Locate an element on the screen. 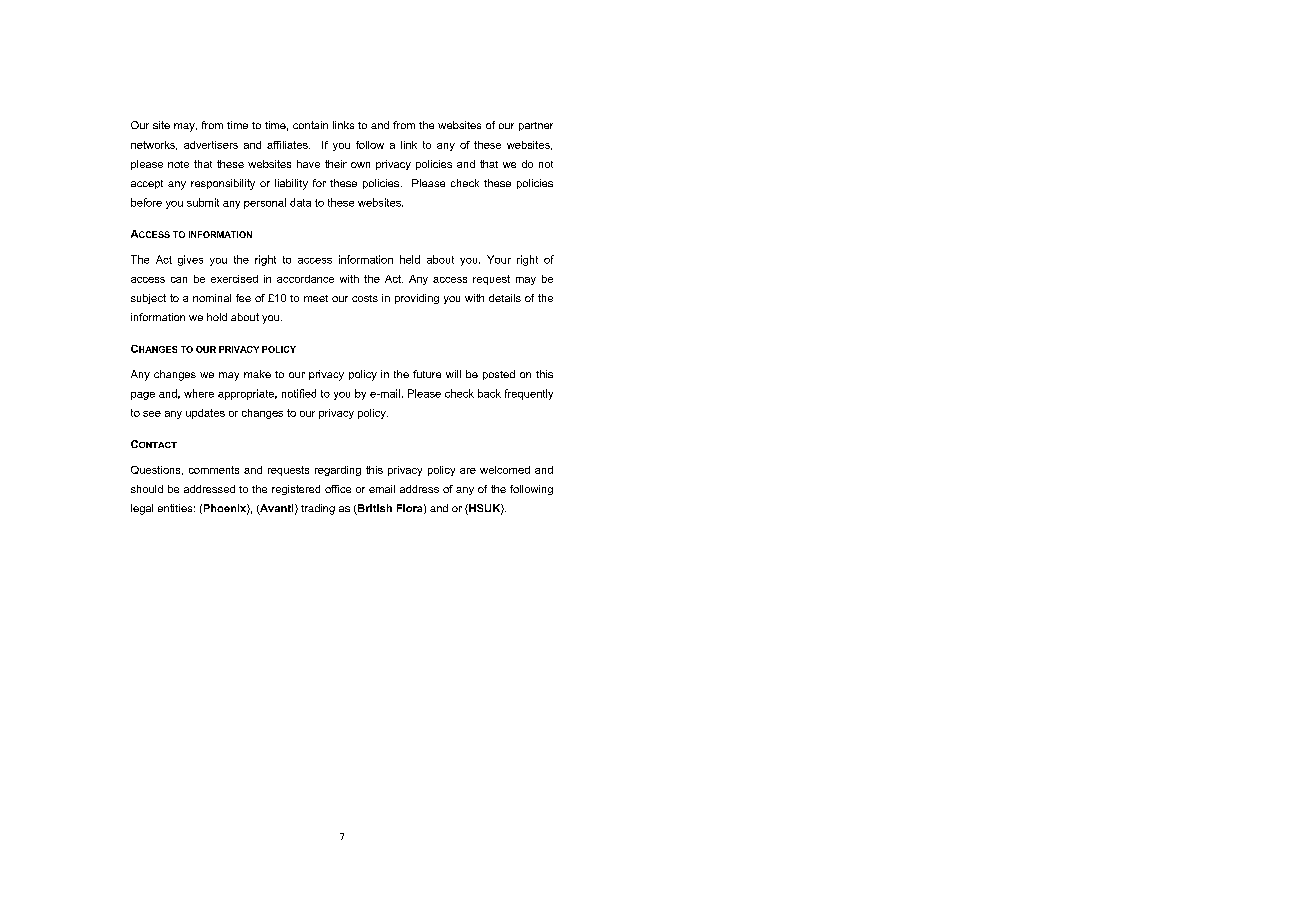 The height and width of the screenshot is (924, 1308). should is located at coordinates (147, 489).
